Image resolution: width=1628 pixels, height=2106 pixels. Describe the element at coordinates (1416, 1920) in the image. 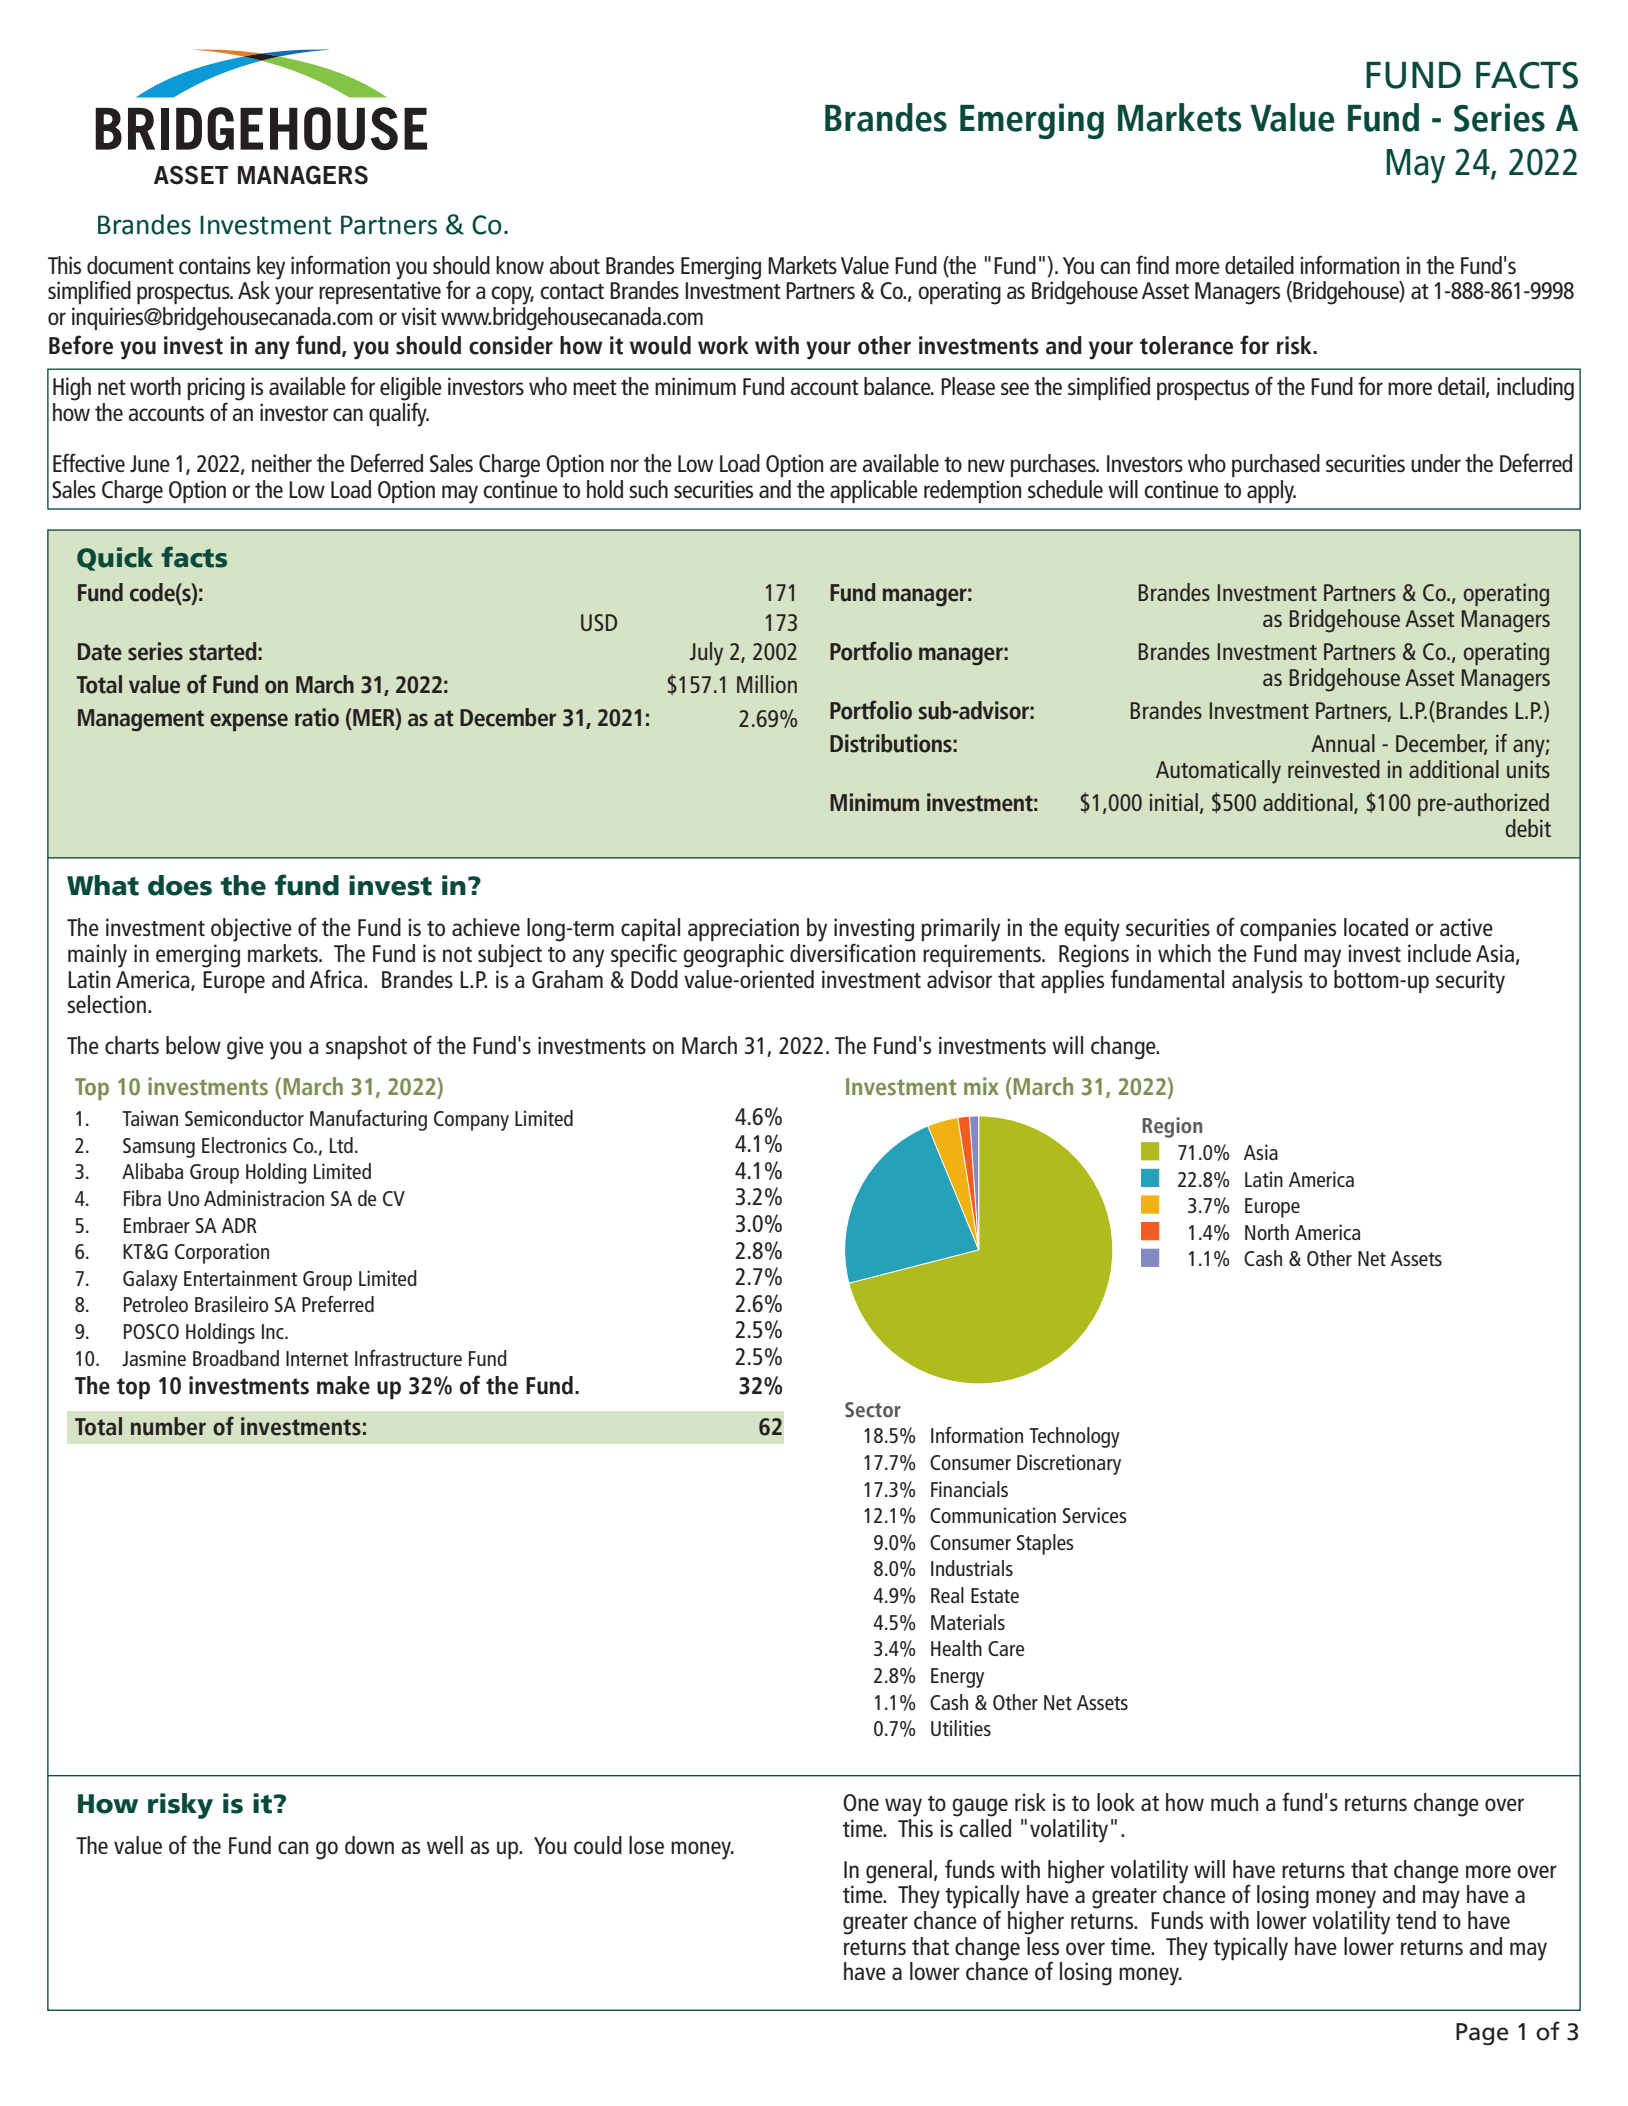

I see `tend` at that location.
